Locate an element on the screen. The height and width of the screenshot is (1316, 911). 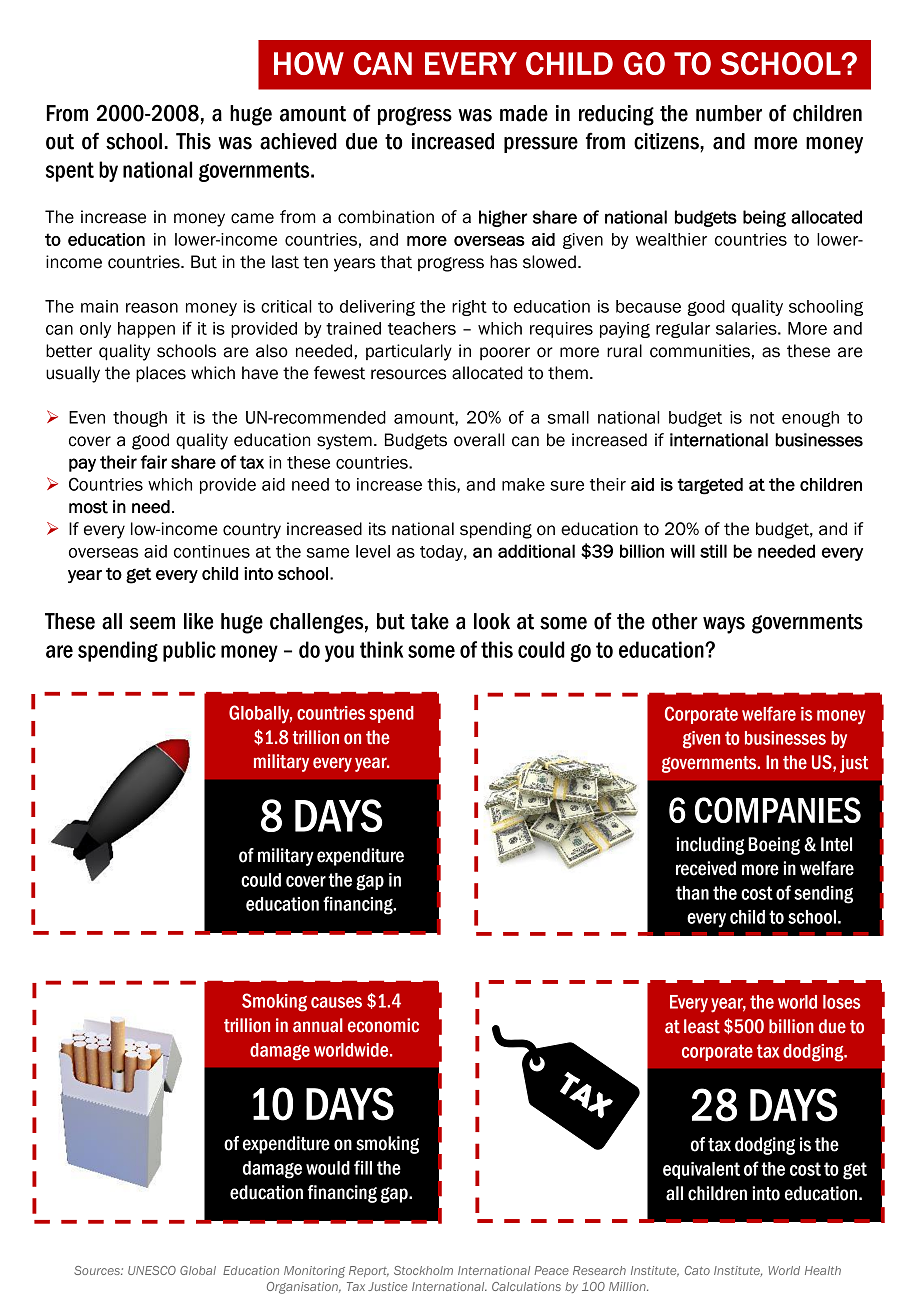
think is located at coordinates (381, 649).
